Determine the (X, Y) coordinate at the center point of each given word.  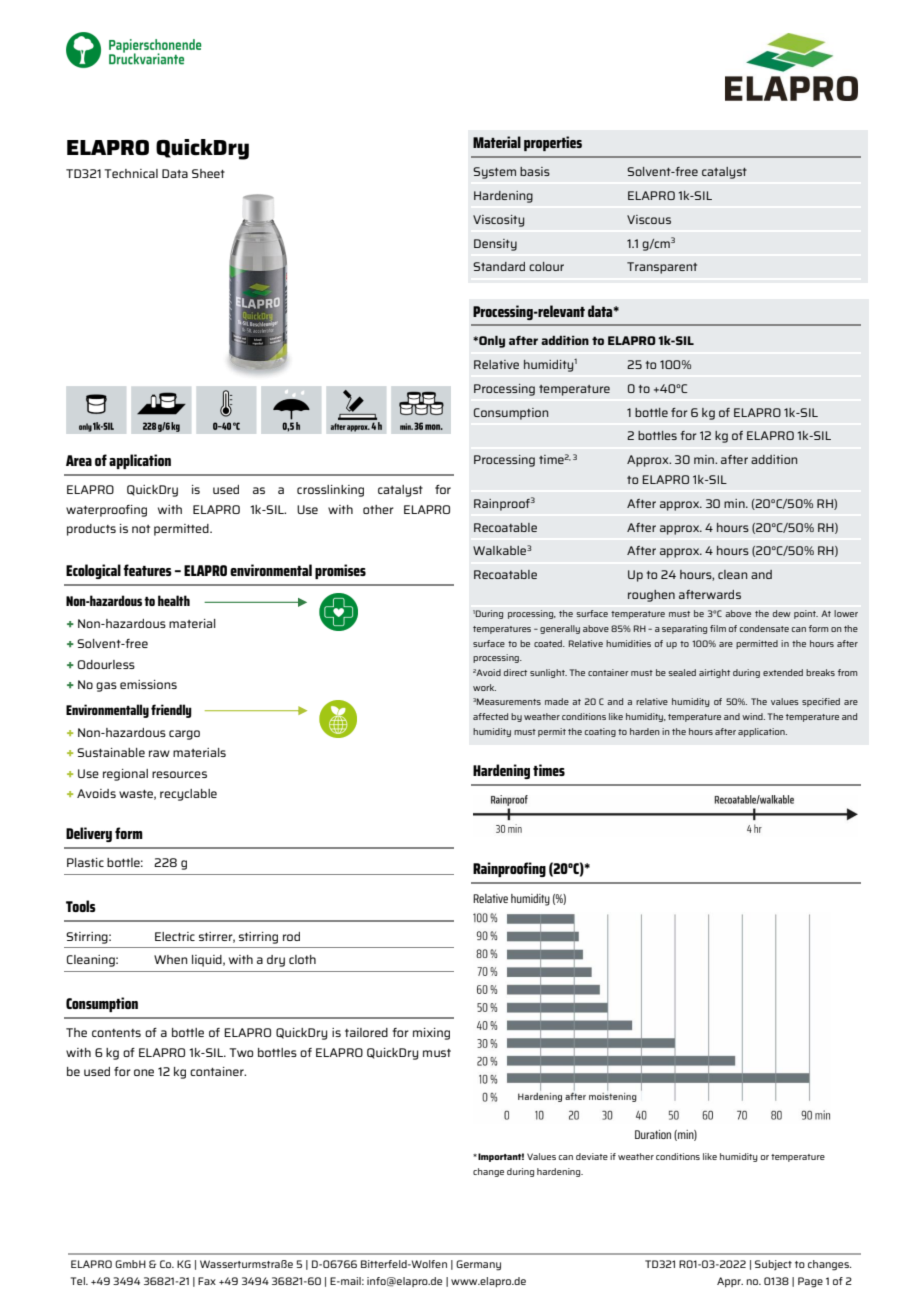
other (378, 509)
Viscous (649, 219)
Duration (653, 1134)
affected (490, 716)
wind (753, 716)
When (171, 959)
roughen (651, 596)
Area (79, 460)
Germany (478, 1265)
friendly (171, 711)
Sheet (208, 173)
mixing (431, 1034)
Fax (207, 1281)
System (494, 173)
